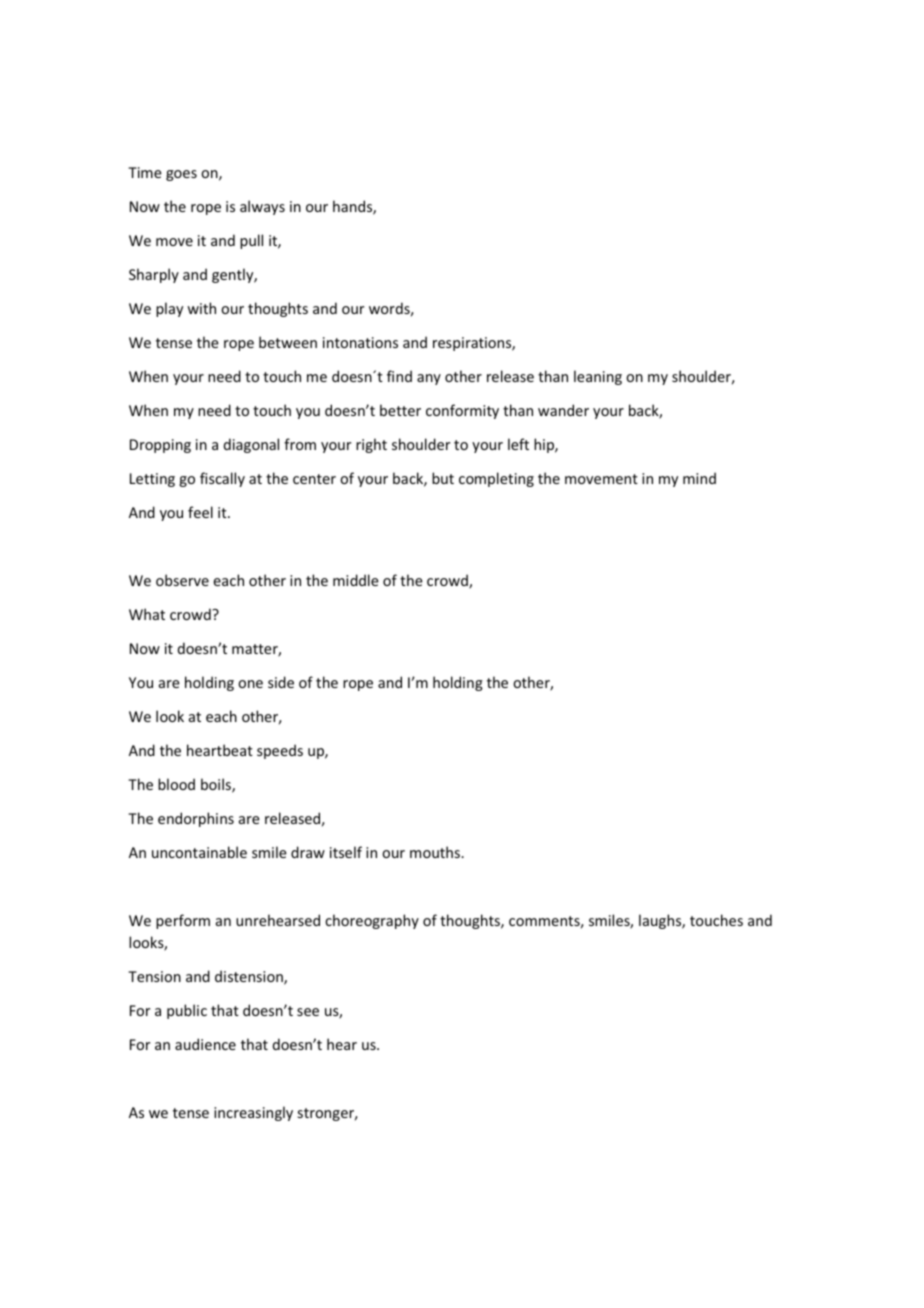  Describe the element at coordinates (308, 852) in the image. I see `draw` at that location.
